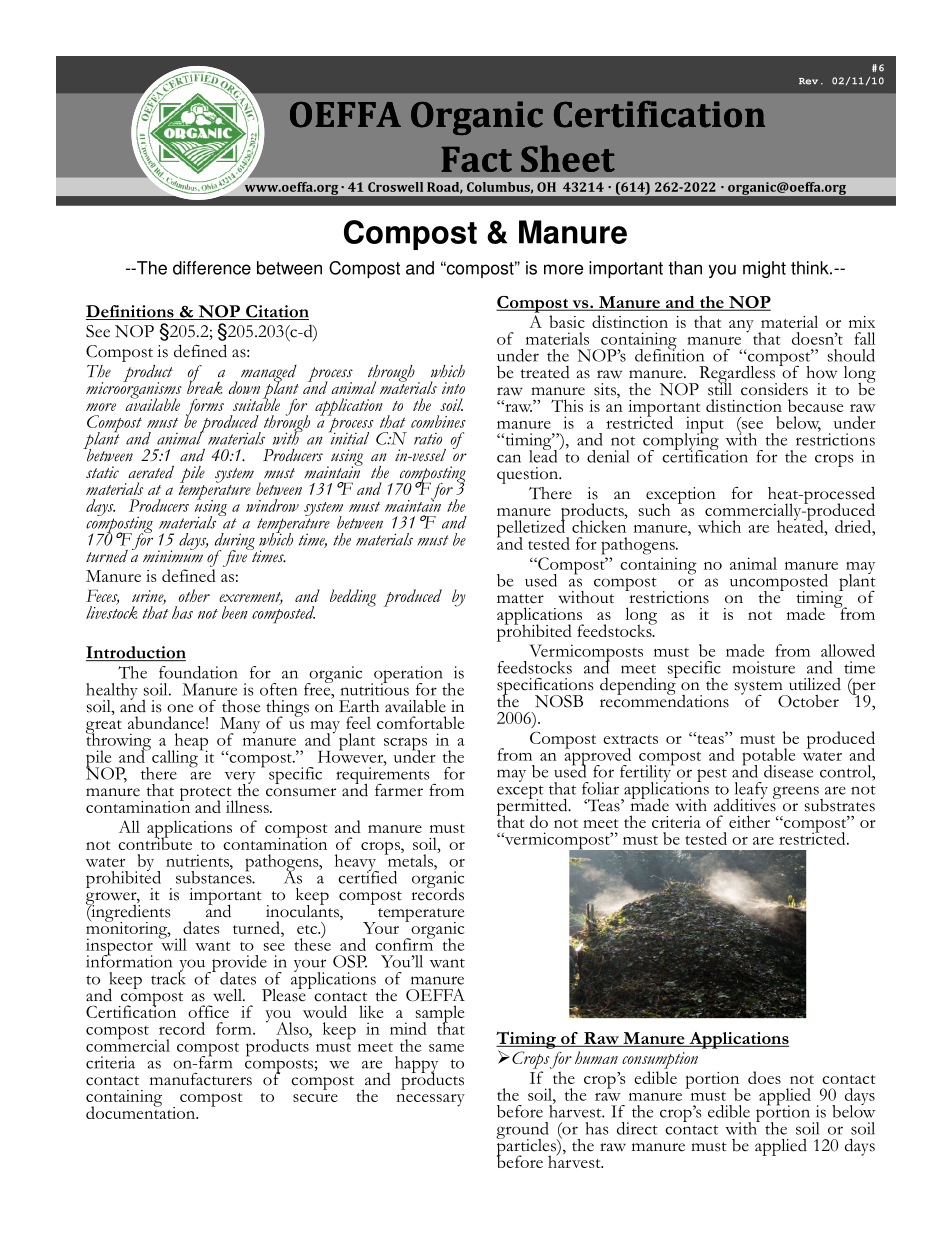 This page has height=1233, width=952. Describe the element at coordinates (533, 807) in the page. I see `permitted` at that location.
